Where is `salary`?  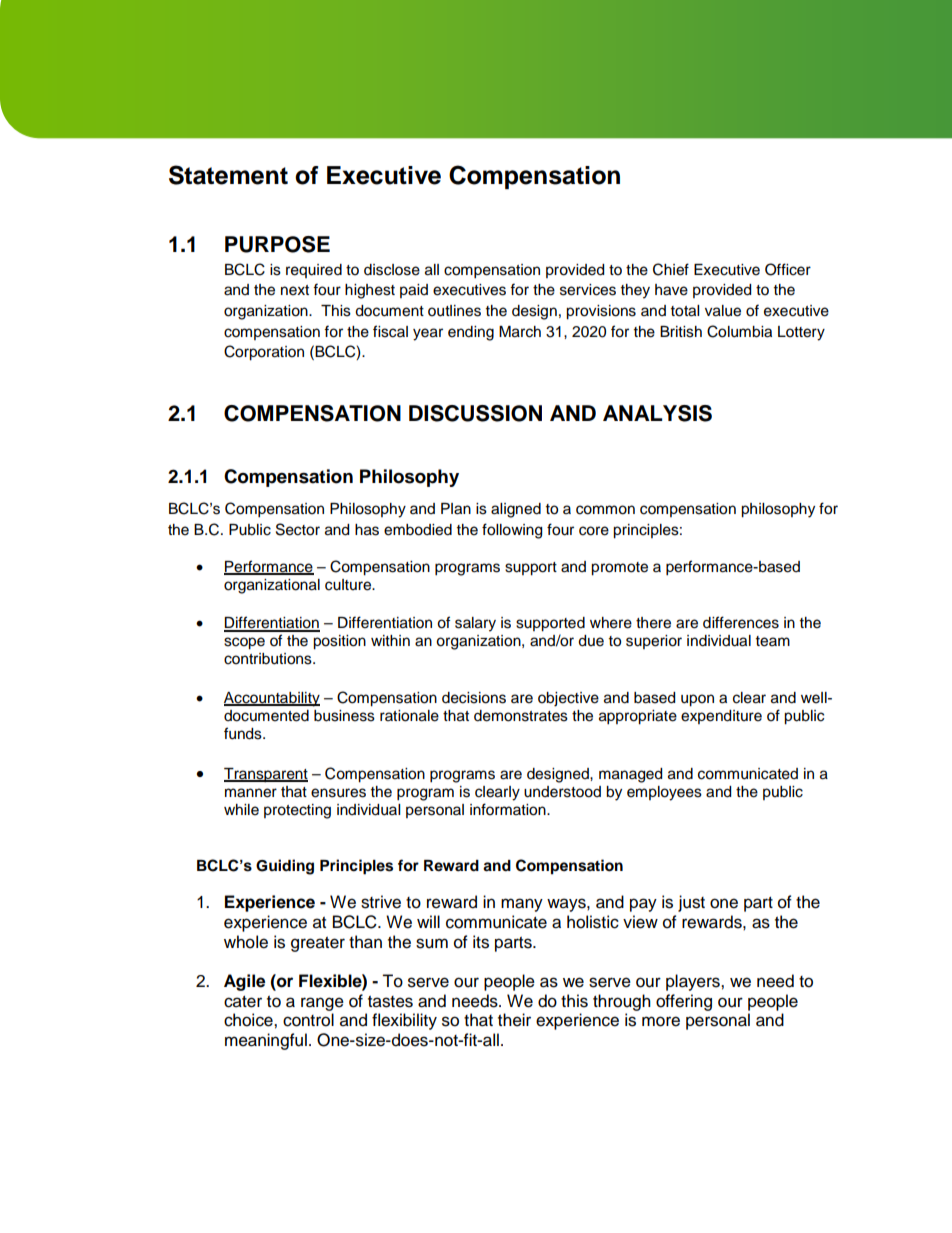
salary is located at coordinates (475, 624).
